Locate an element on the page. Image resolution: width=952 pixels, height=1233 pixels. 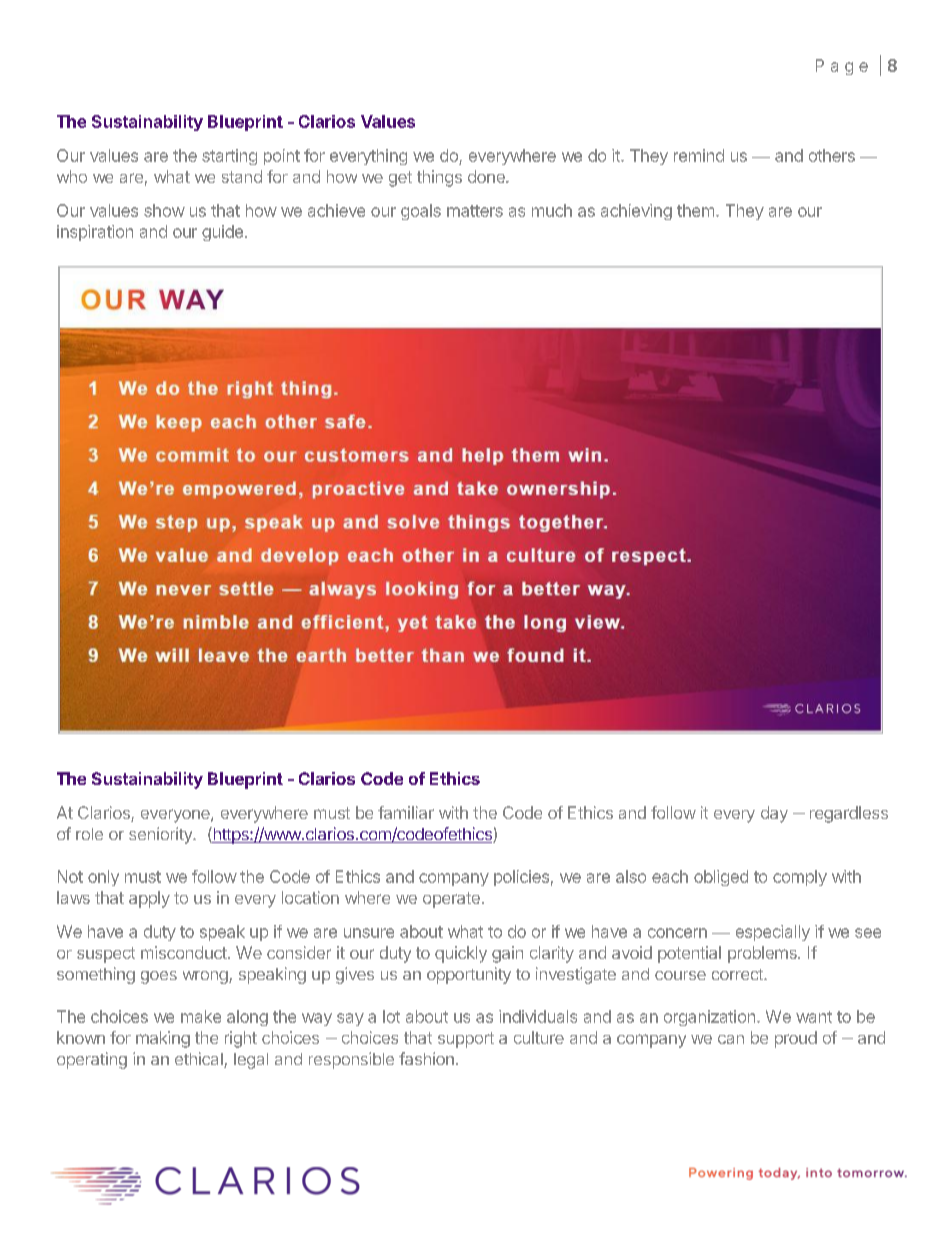
them is located at coordinates (695, 210).
